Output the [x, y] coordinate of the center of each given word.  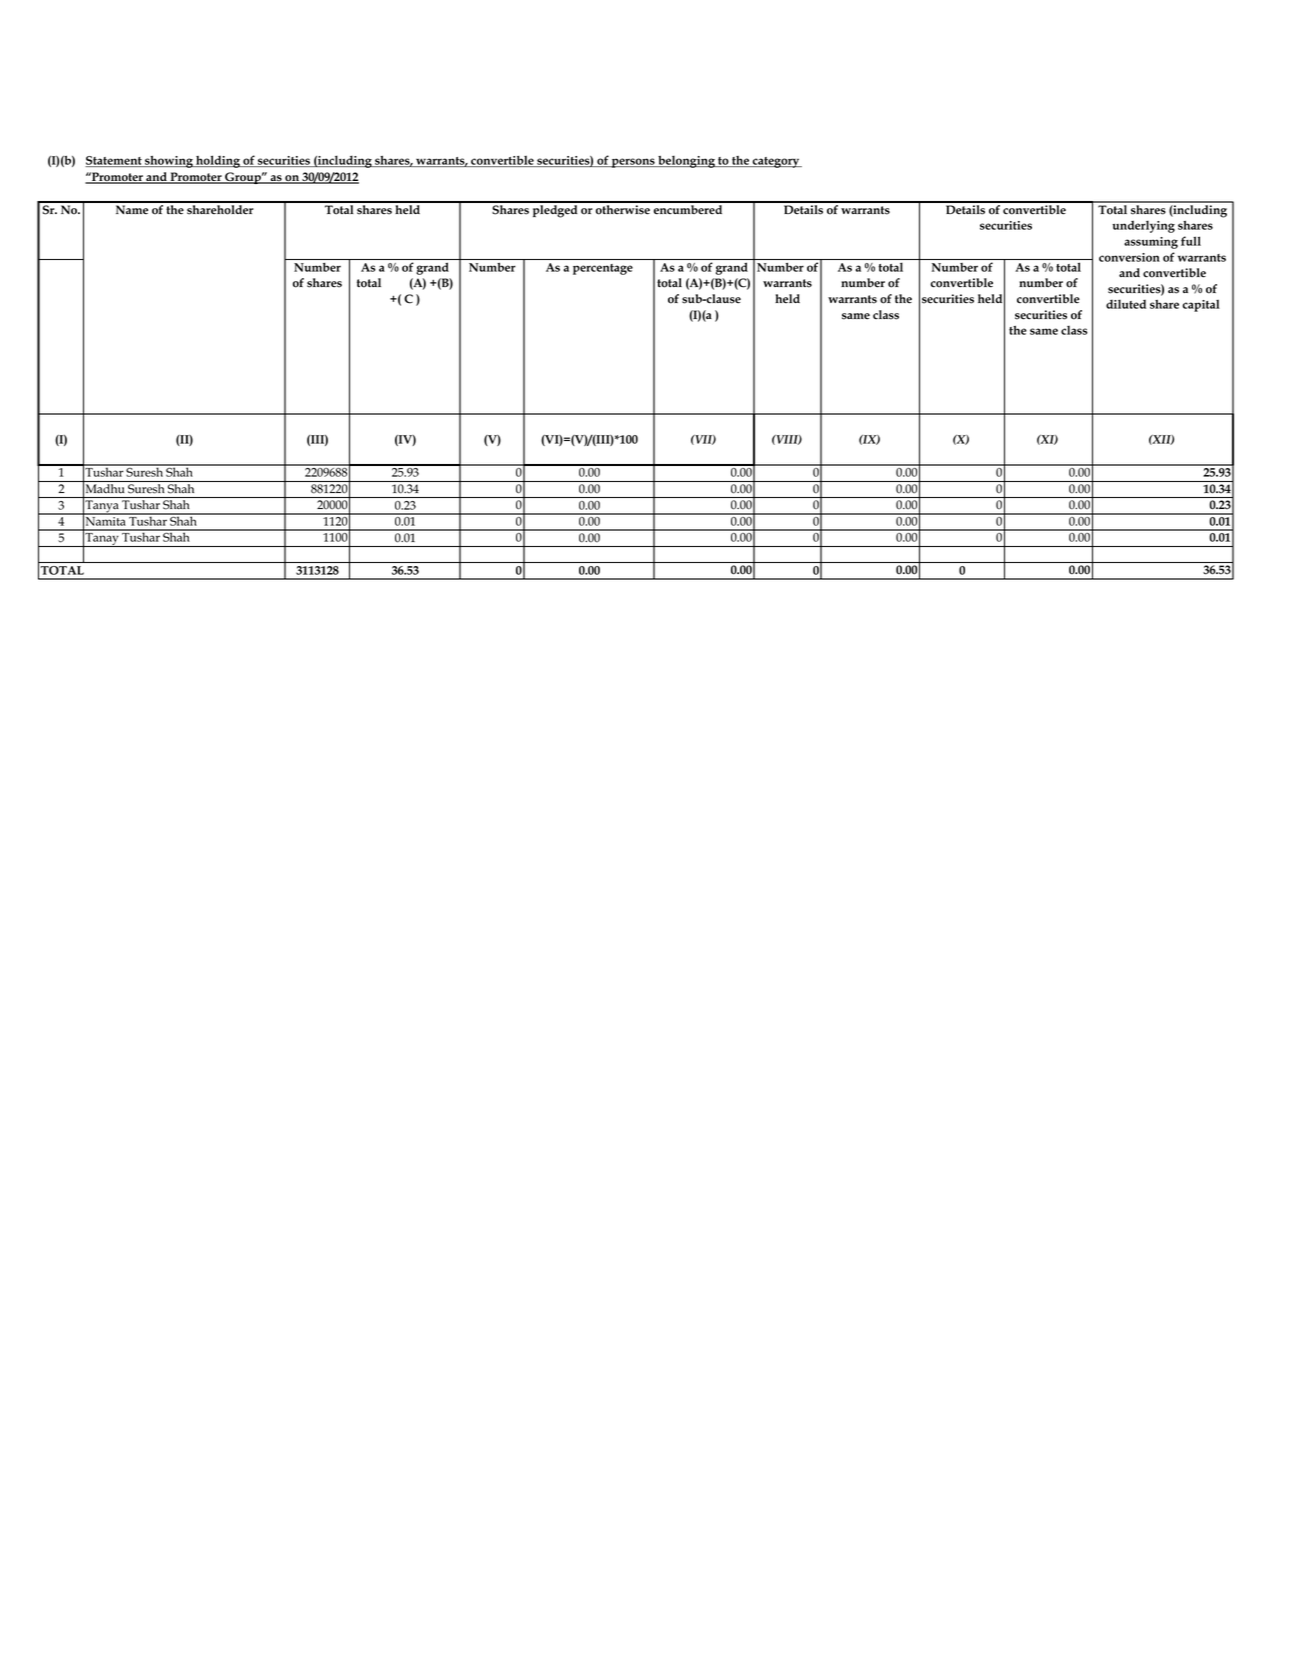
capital [1201, 305]
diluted [1126, 304]
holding [218, 161]
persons [633, 163]
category [776, 162]
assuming [1151, 243]
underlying [1143, 226]
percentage [603, 269]
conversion [1129, 257]
